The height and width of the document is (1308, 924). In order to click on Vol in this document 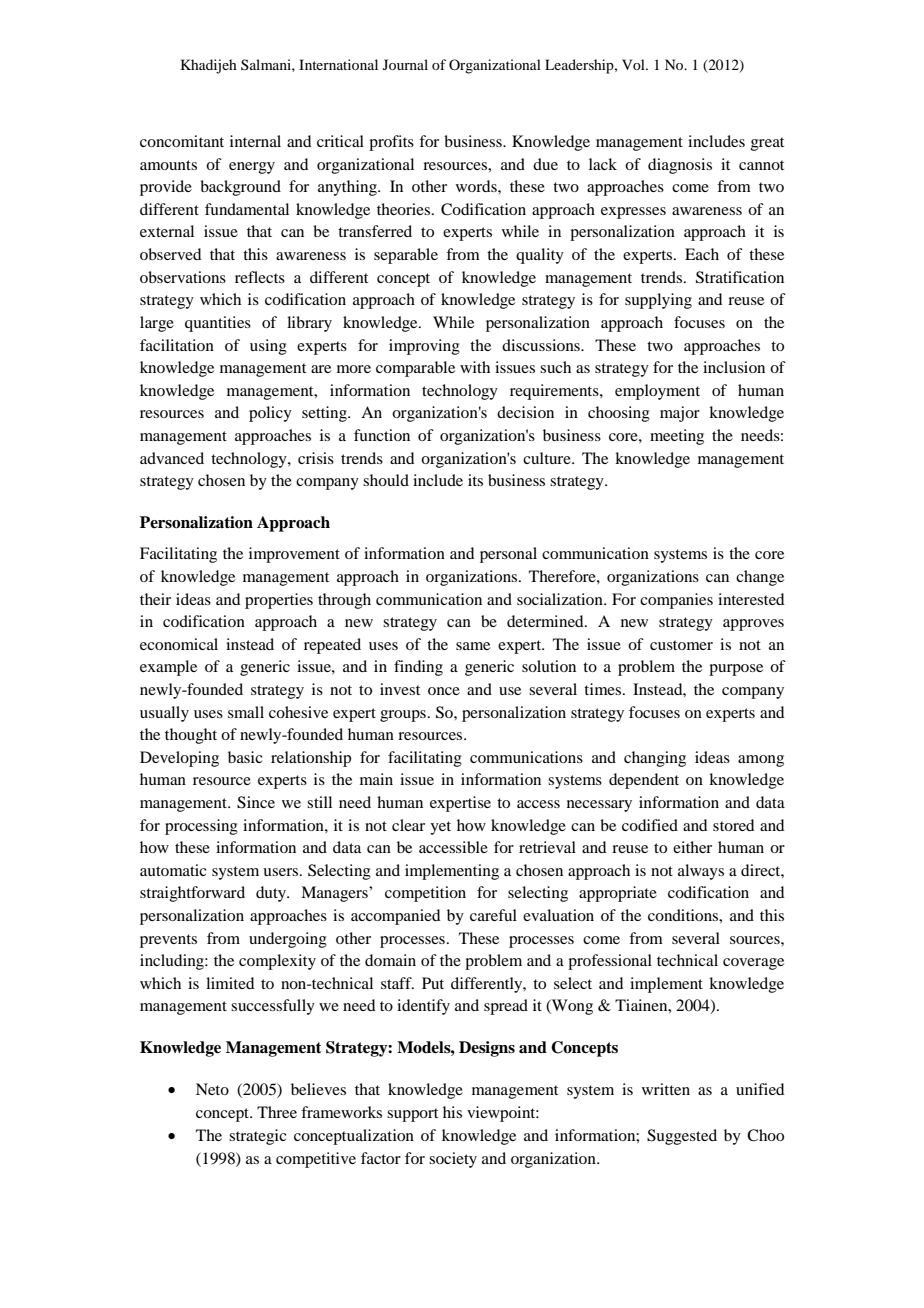, I will do `click(634, 64)`.
